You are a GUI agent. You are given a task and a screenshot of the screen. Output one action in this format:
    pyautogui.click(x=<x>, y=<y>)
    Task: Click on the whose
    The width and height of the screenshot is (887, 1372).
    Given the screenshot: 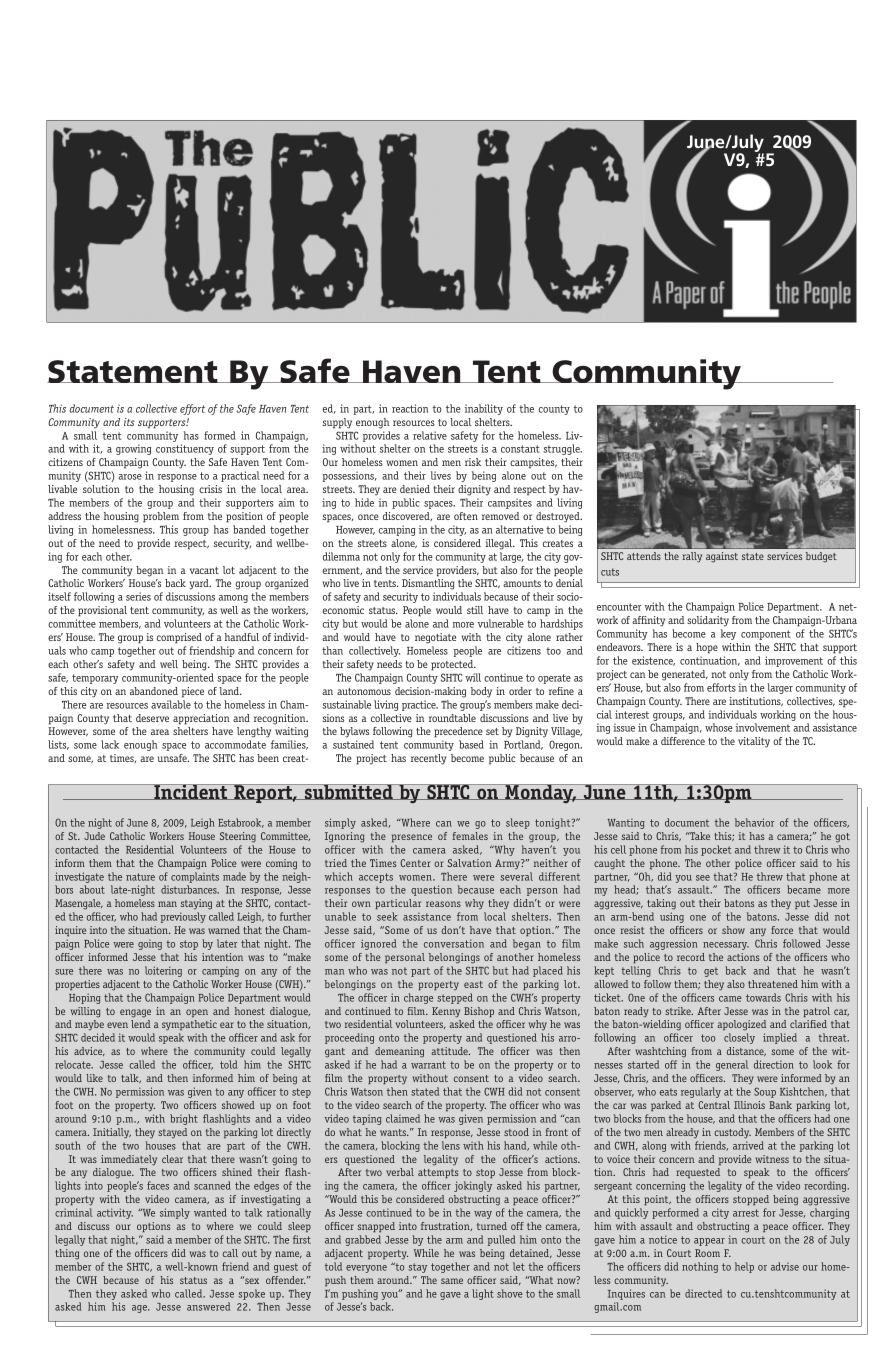 What is the action you would take?
    pyautogui.click(x=719, y=727)
